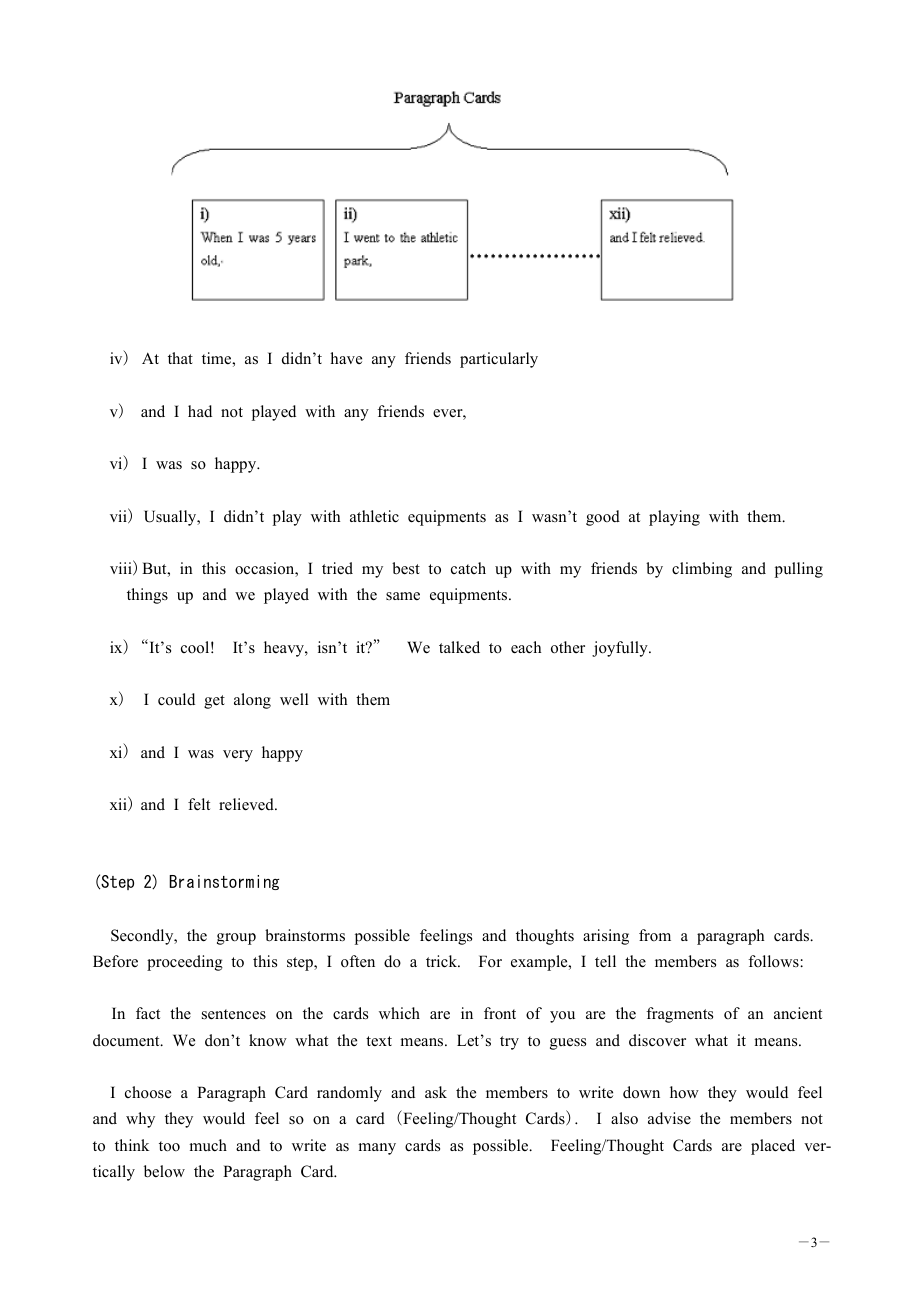 Image resolution: width=924 pixels, height=1308 pixels. What do you see at coordinates (459, 647) in the screenshot?
I see `talked` at bounding box center [459, 647].
